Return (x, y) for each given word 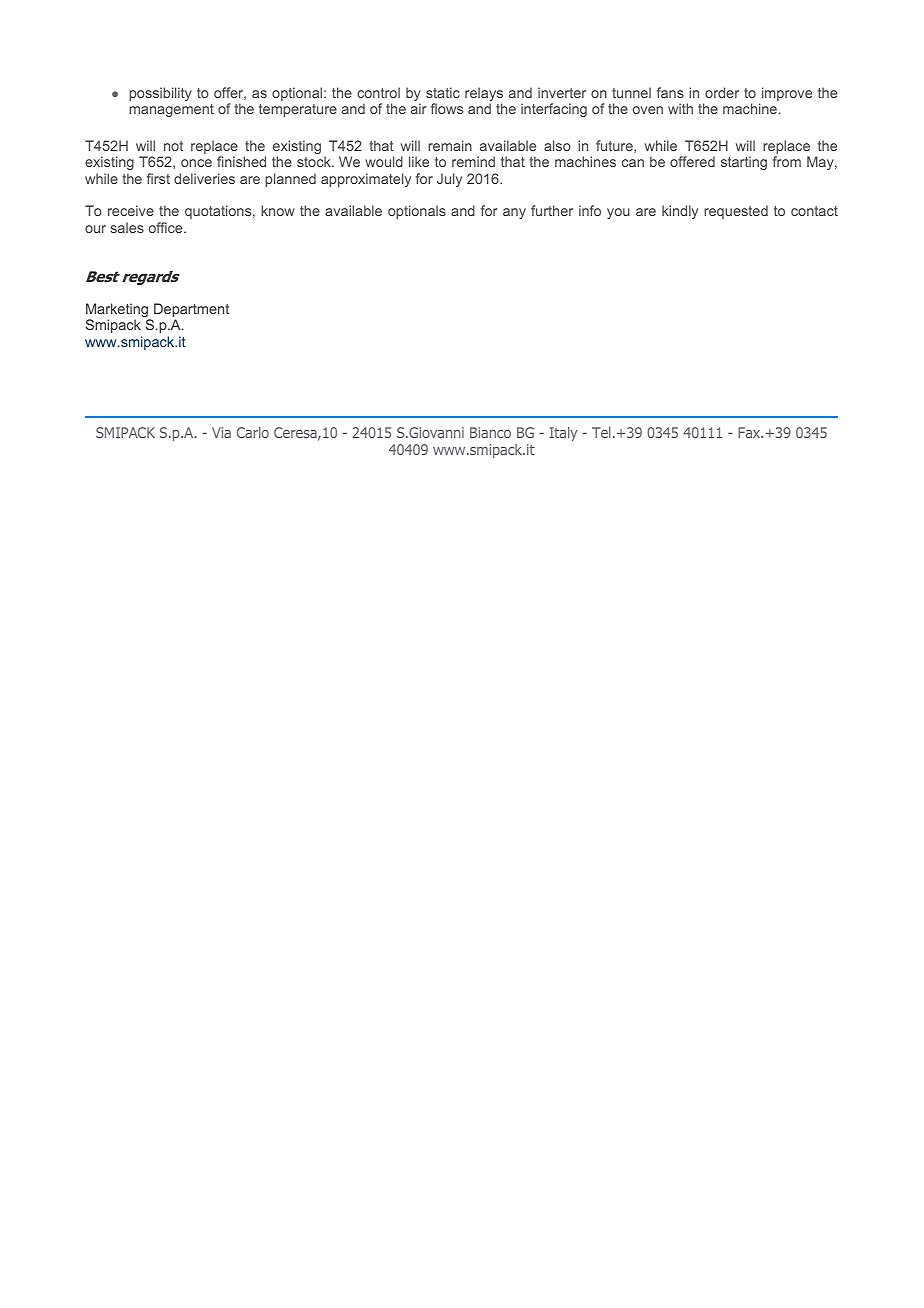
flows (447, 108)
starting (744, 163)
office (167, 227)
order (722, 92)
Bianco (490, 432)
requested (736, 212)
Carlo (253, 432)
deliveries (204, 178)
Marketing (118, 311)
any (514, 213)
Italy (563, 434)
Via (221, 432)
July (449, 180)
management (171, 110)
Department (191, 311)
